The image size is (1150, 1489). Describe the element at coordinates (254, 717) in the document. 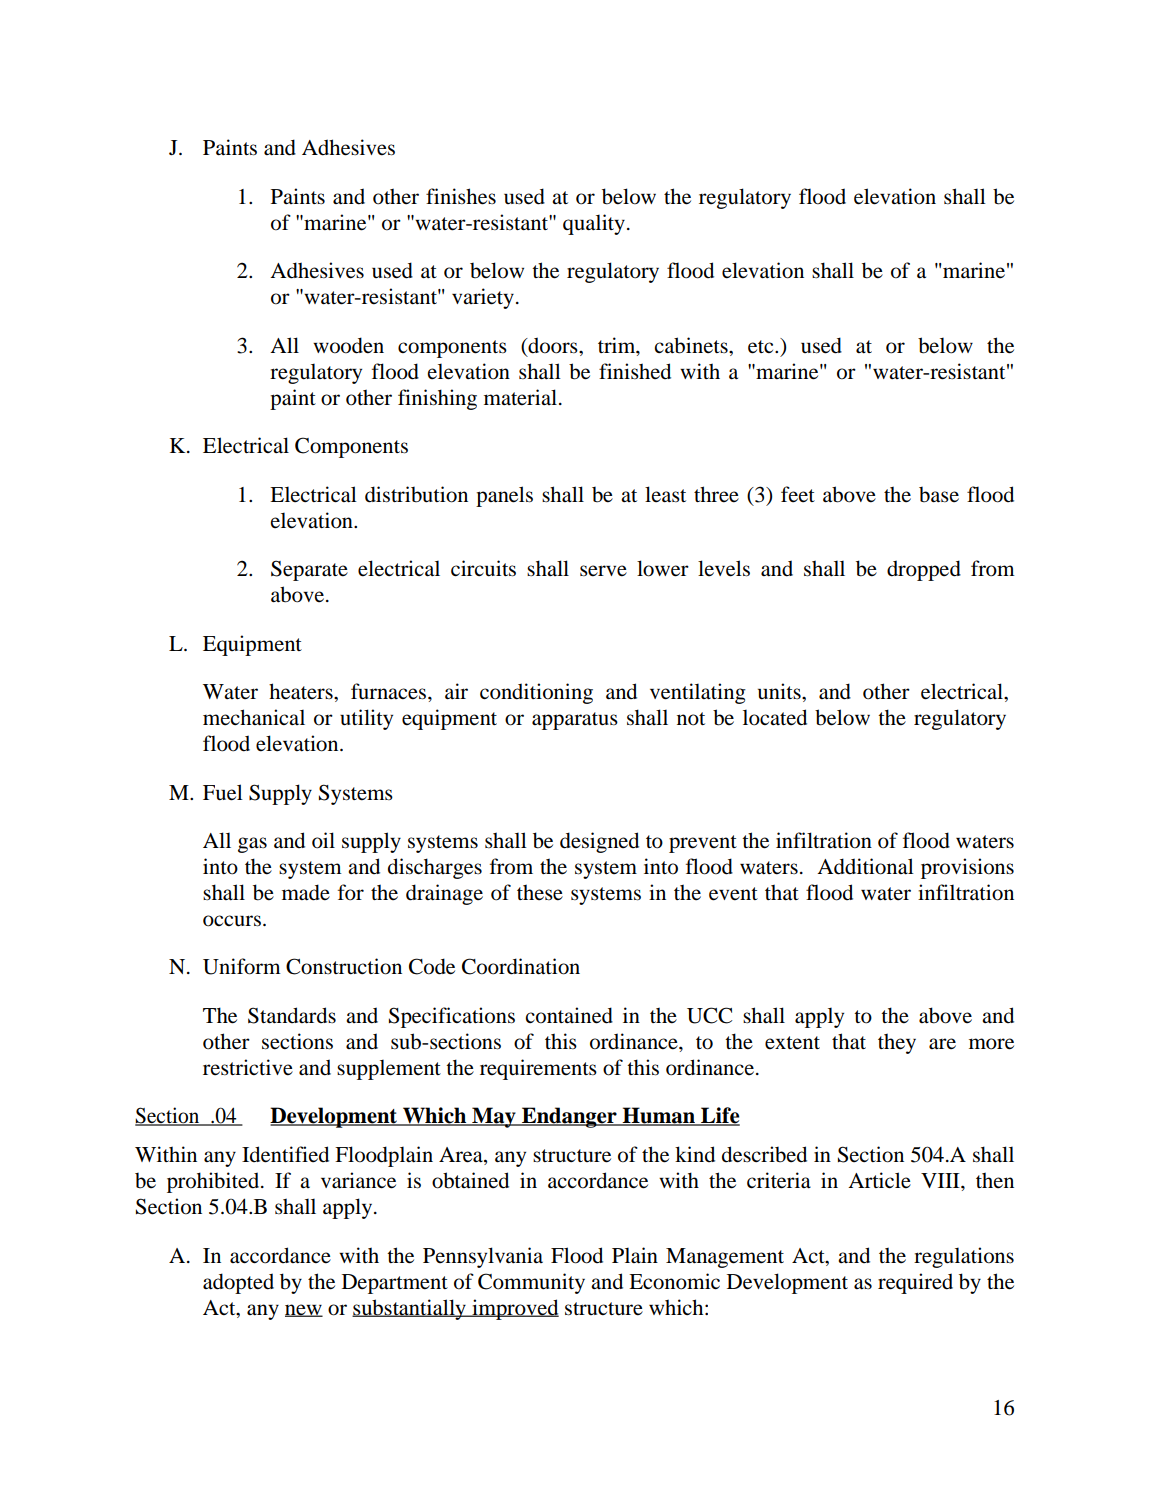

I see `mechanical` at that location.
